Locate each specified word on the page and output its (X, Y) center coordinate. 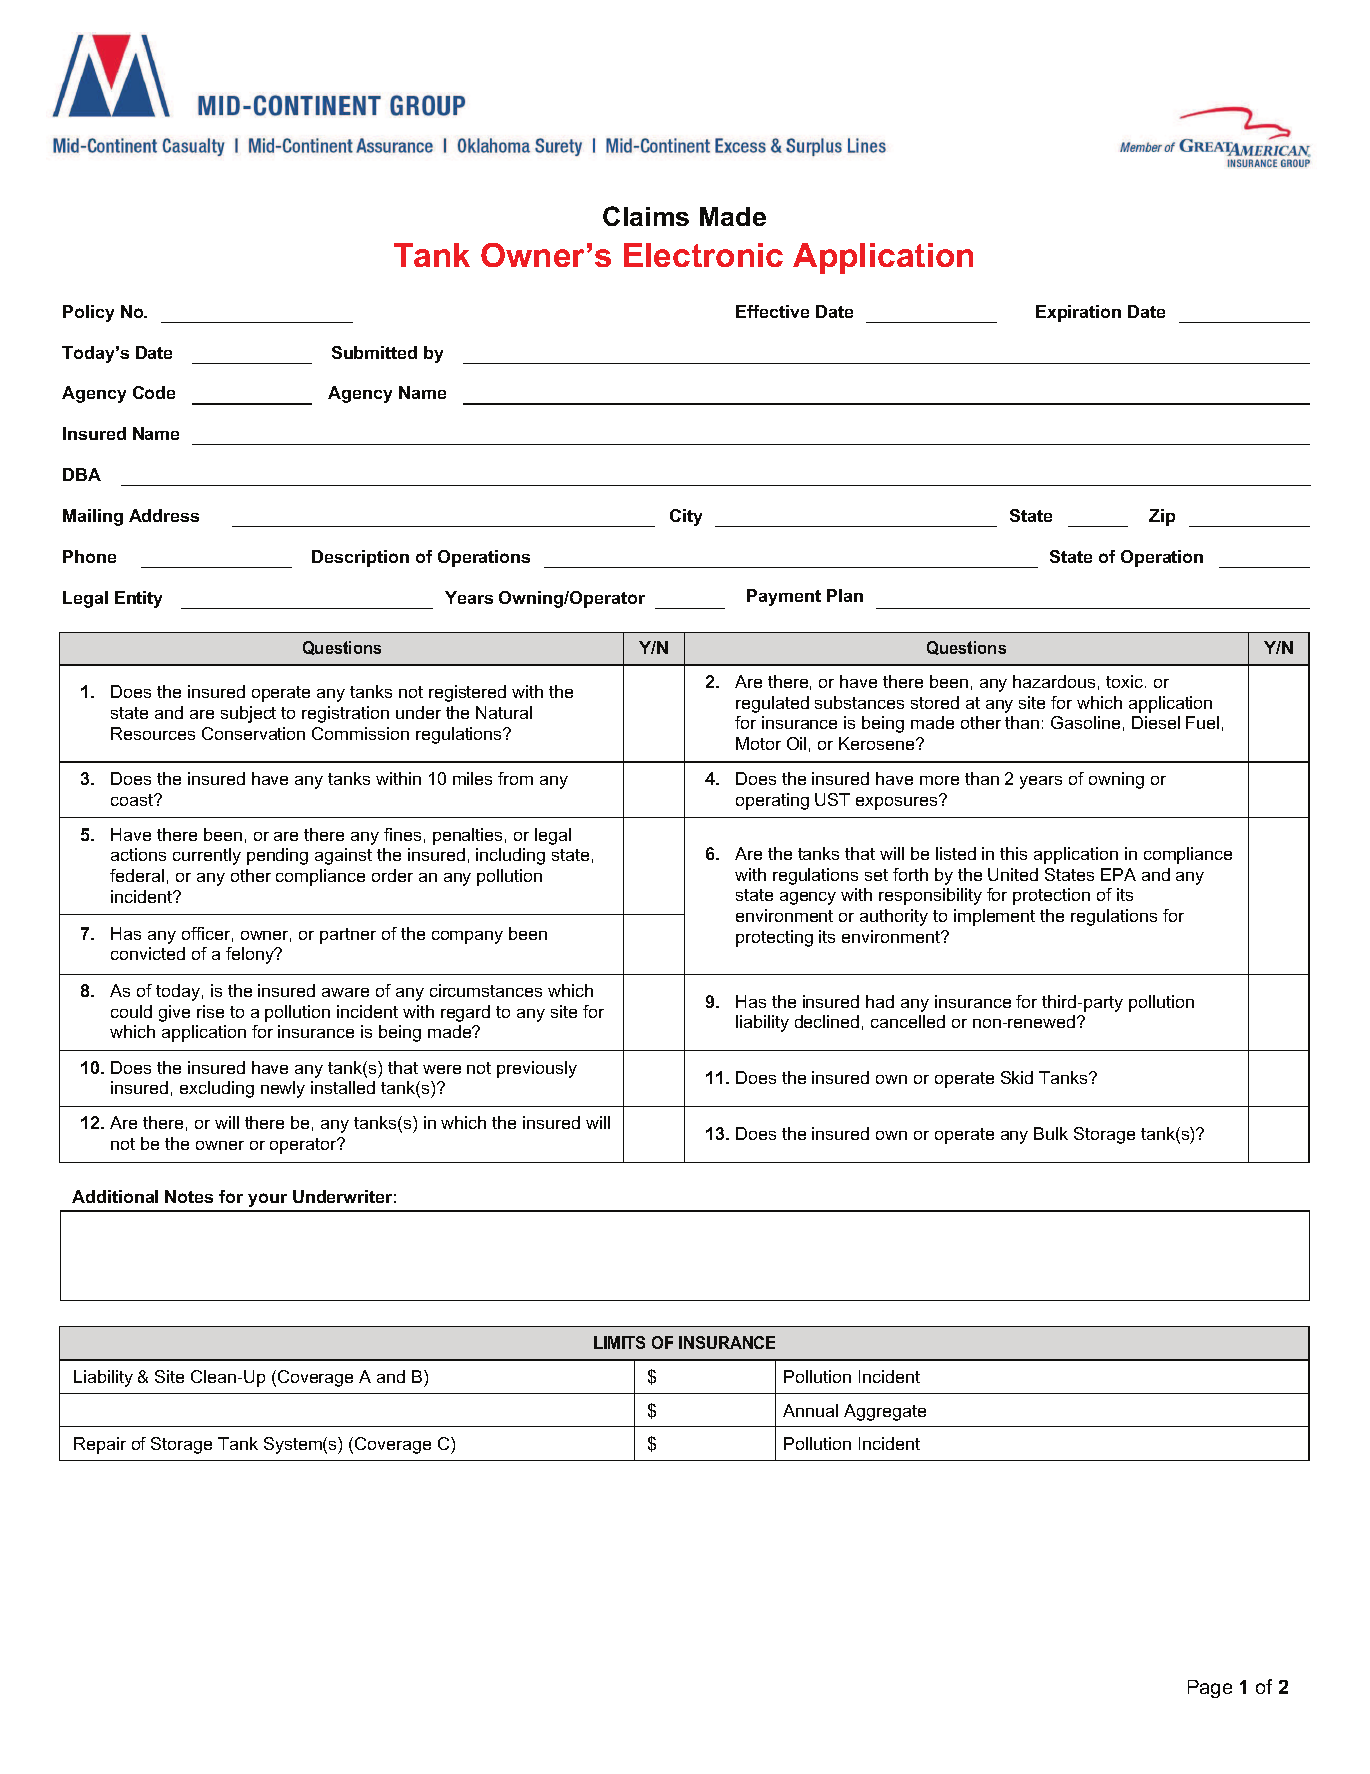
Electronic (703, 255)
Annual (810, 1410)
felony (251, 955)
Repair (100, 1445)
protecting (774, 938)
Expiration (1078, 313)
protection (1051, 896)
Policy (88, 313)
